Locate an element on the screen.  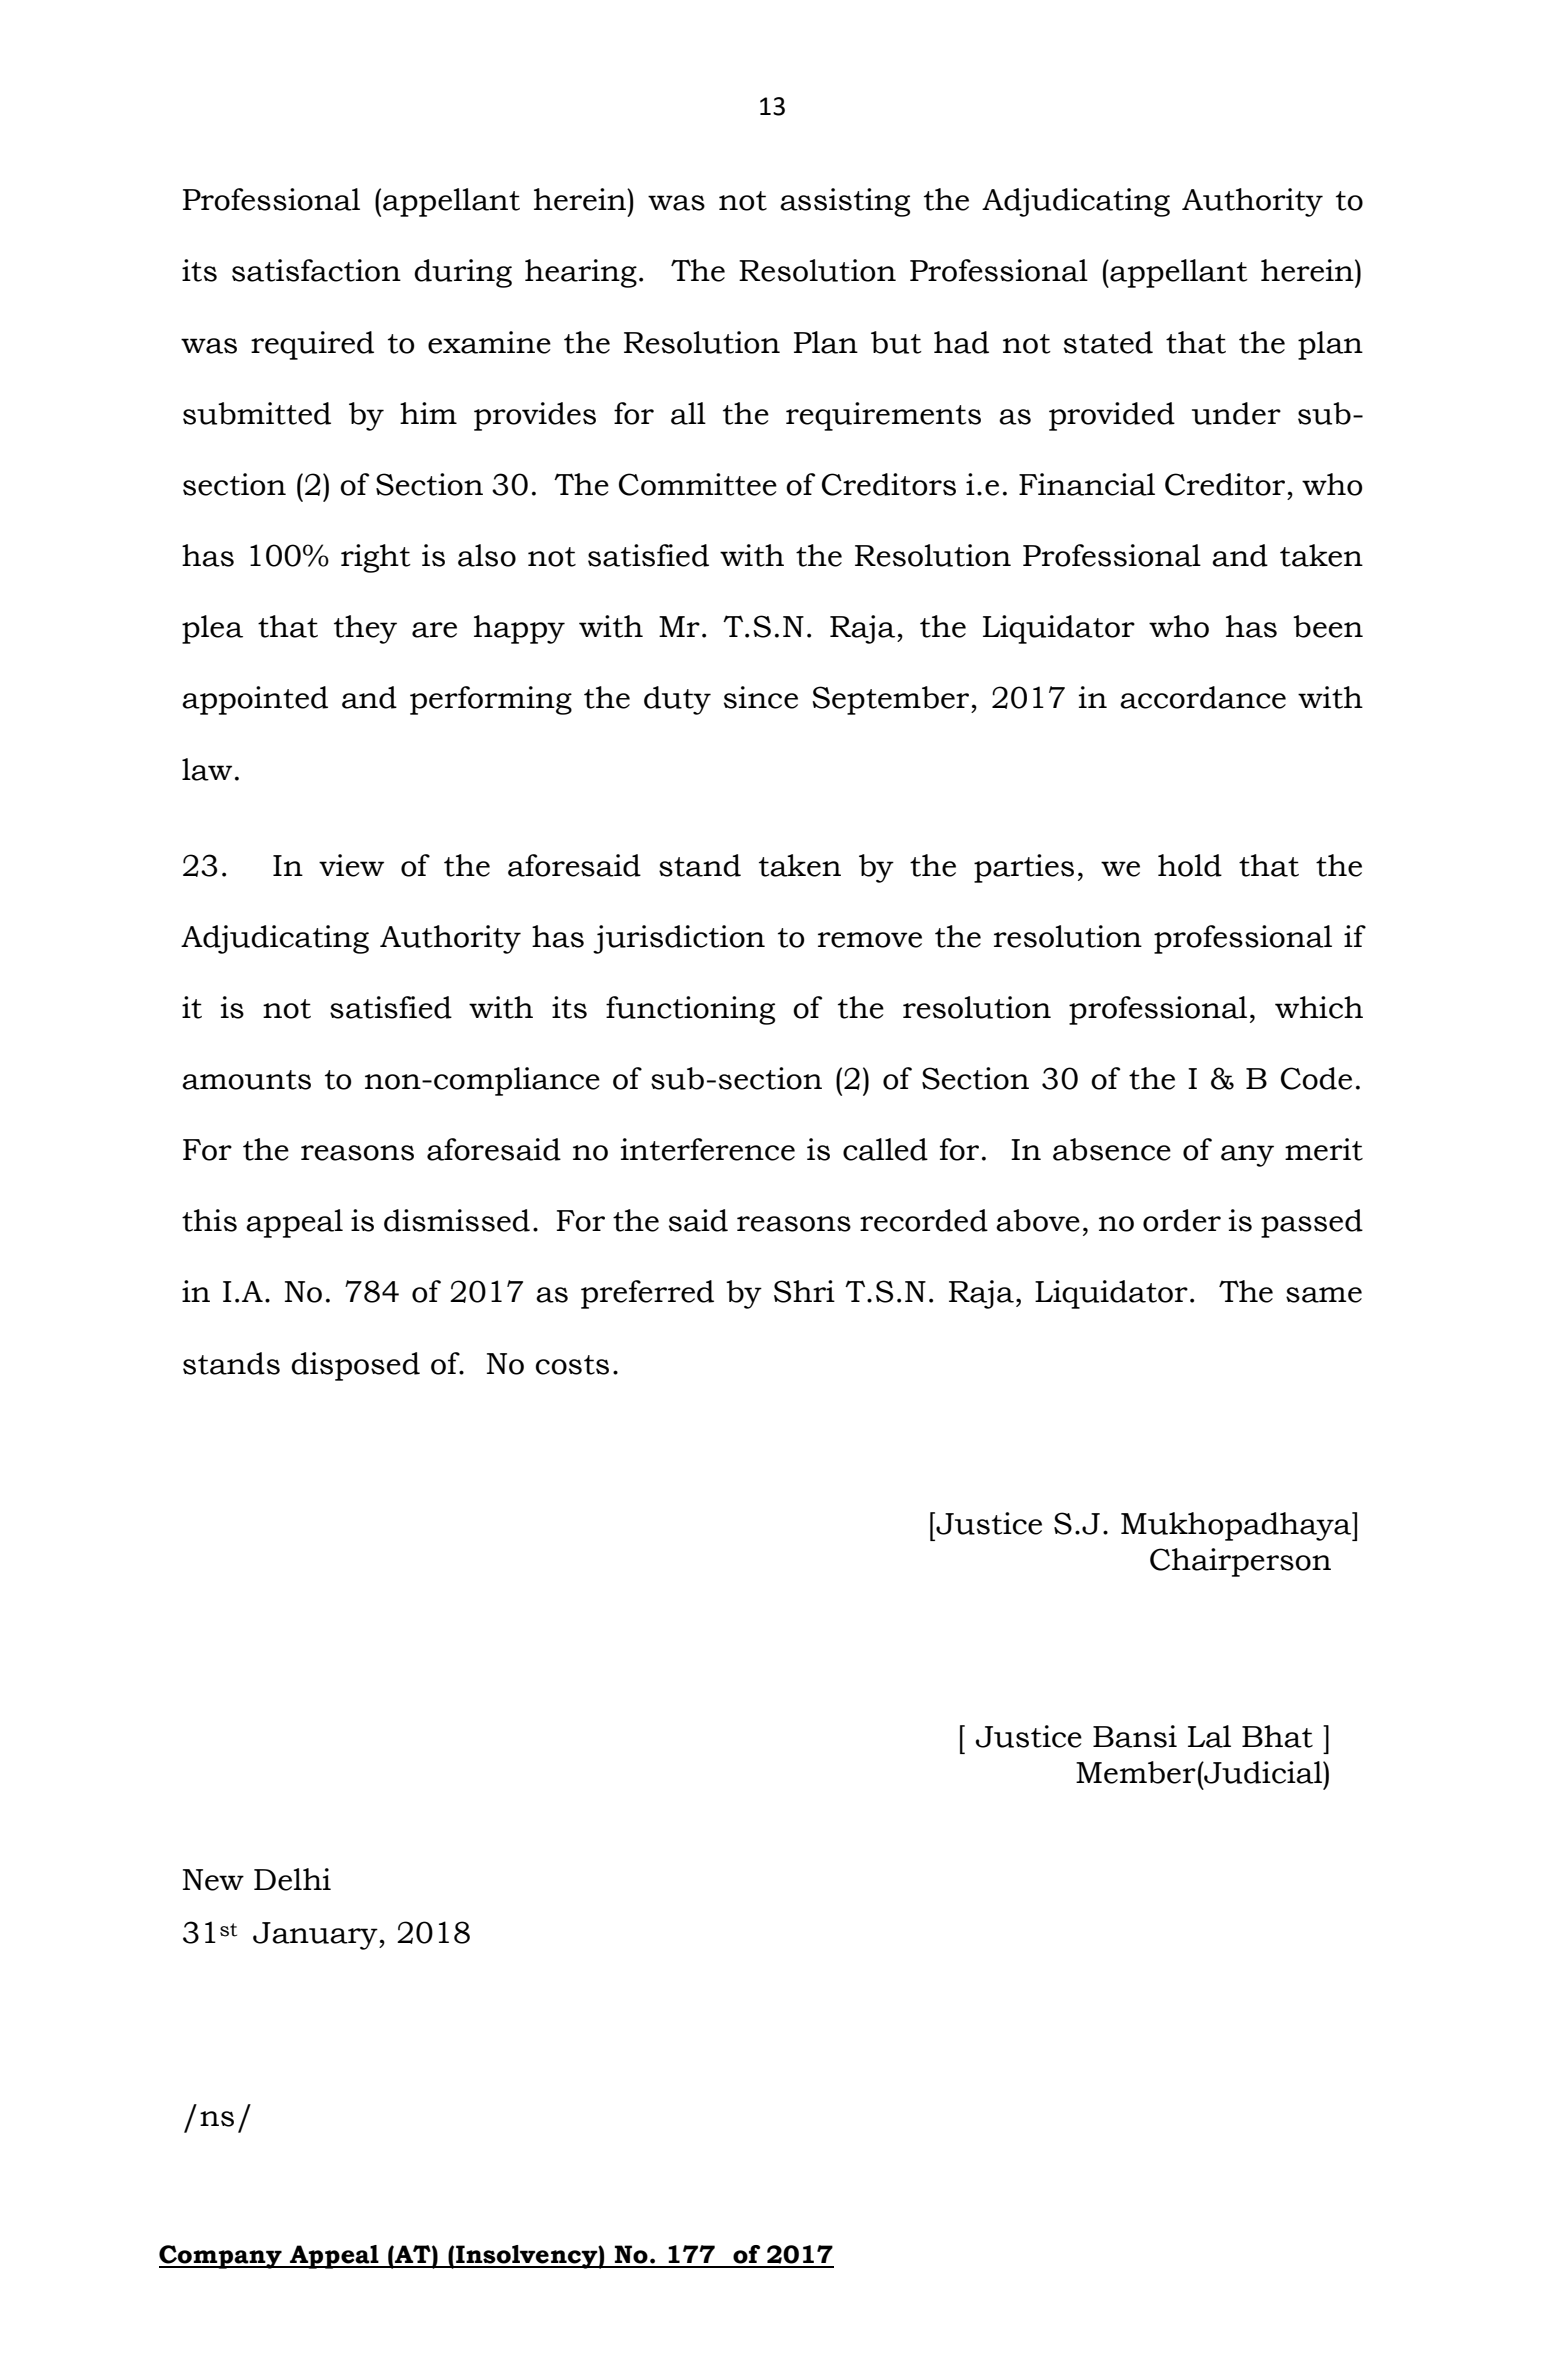
stated is located at coordinates (1108, 342).
